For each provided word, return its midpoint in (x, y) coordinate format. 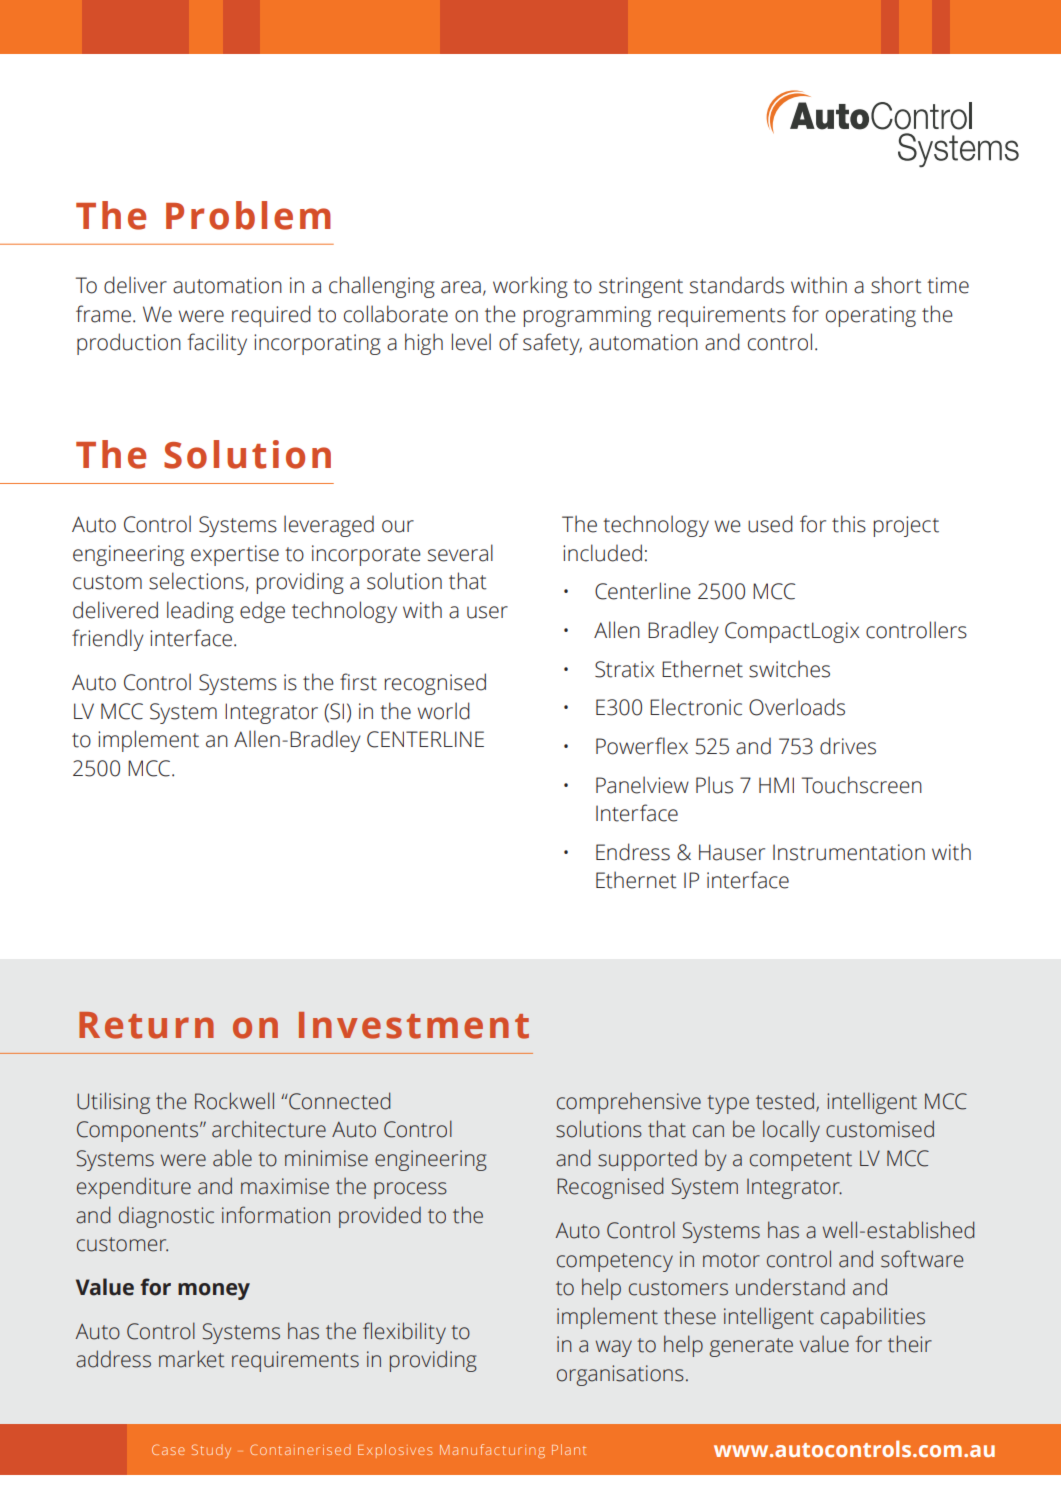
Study (211, 1451)
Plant (569, 1449)
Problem (248, 215)
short (896, 285)
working (530, 287)
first (358, 682)
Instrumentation (849, 852)
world (444, 711)
